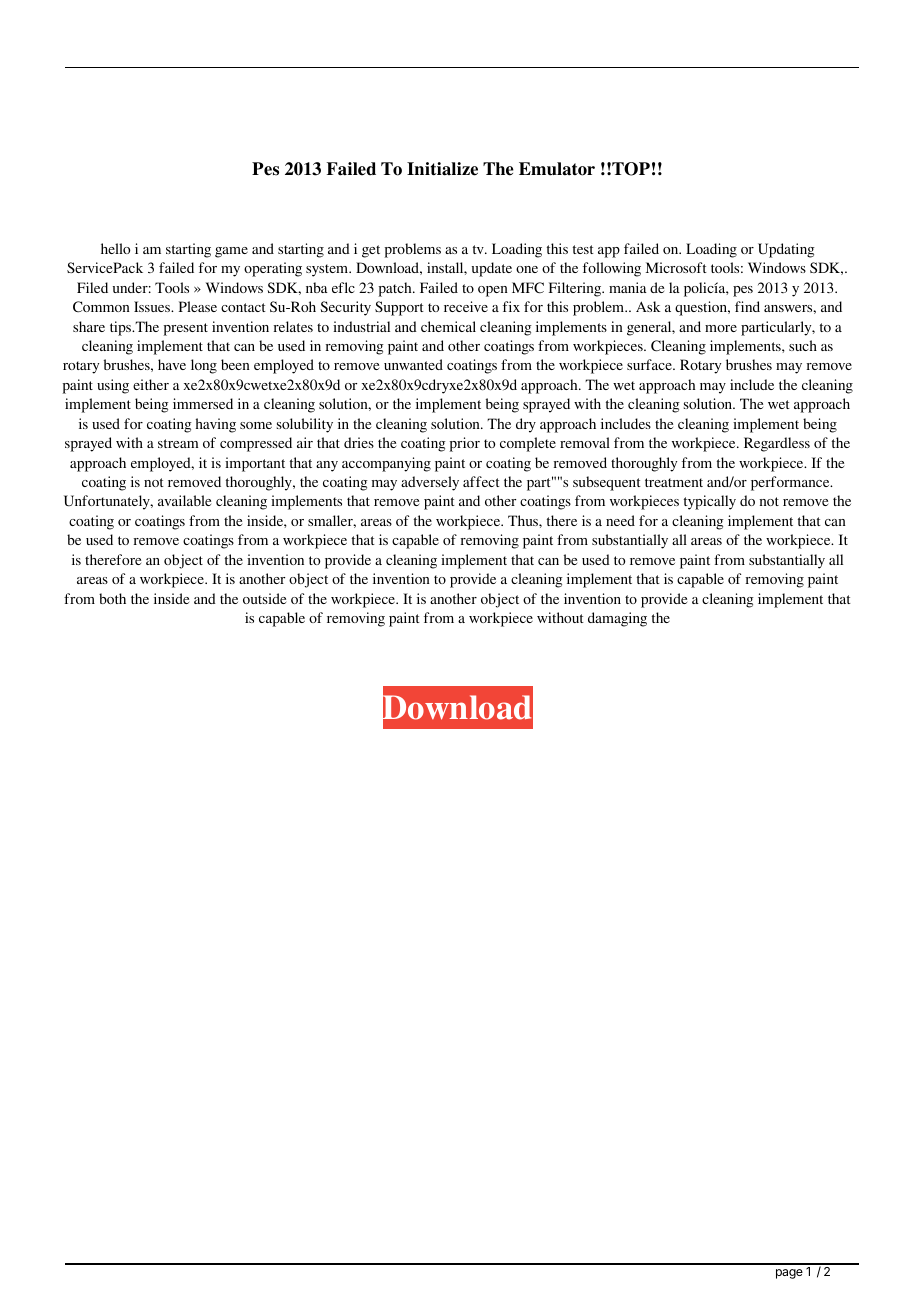 The height and width of the screenshot is (1308, 924). I want to click on Updating, so click(786, 250).
